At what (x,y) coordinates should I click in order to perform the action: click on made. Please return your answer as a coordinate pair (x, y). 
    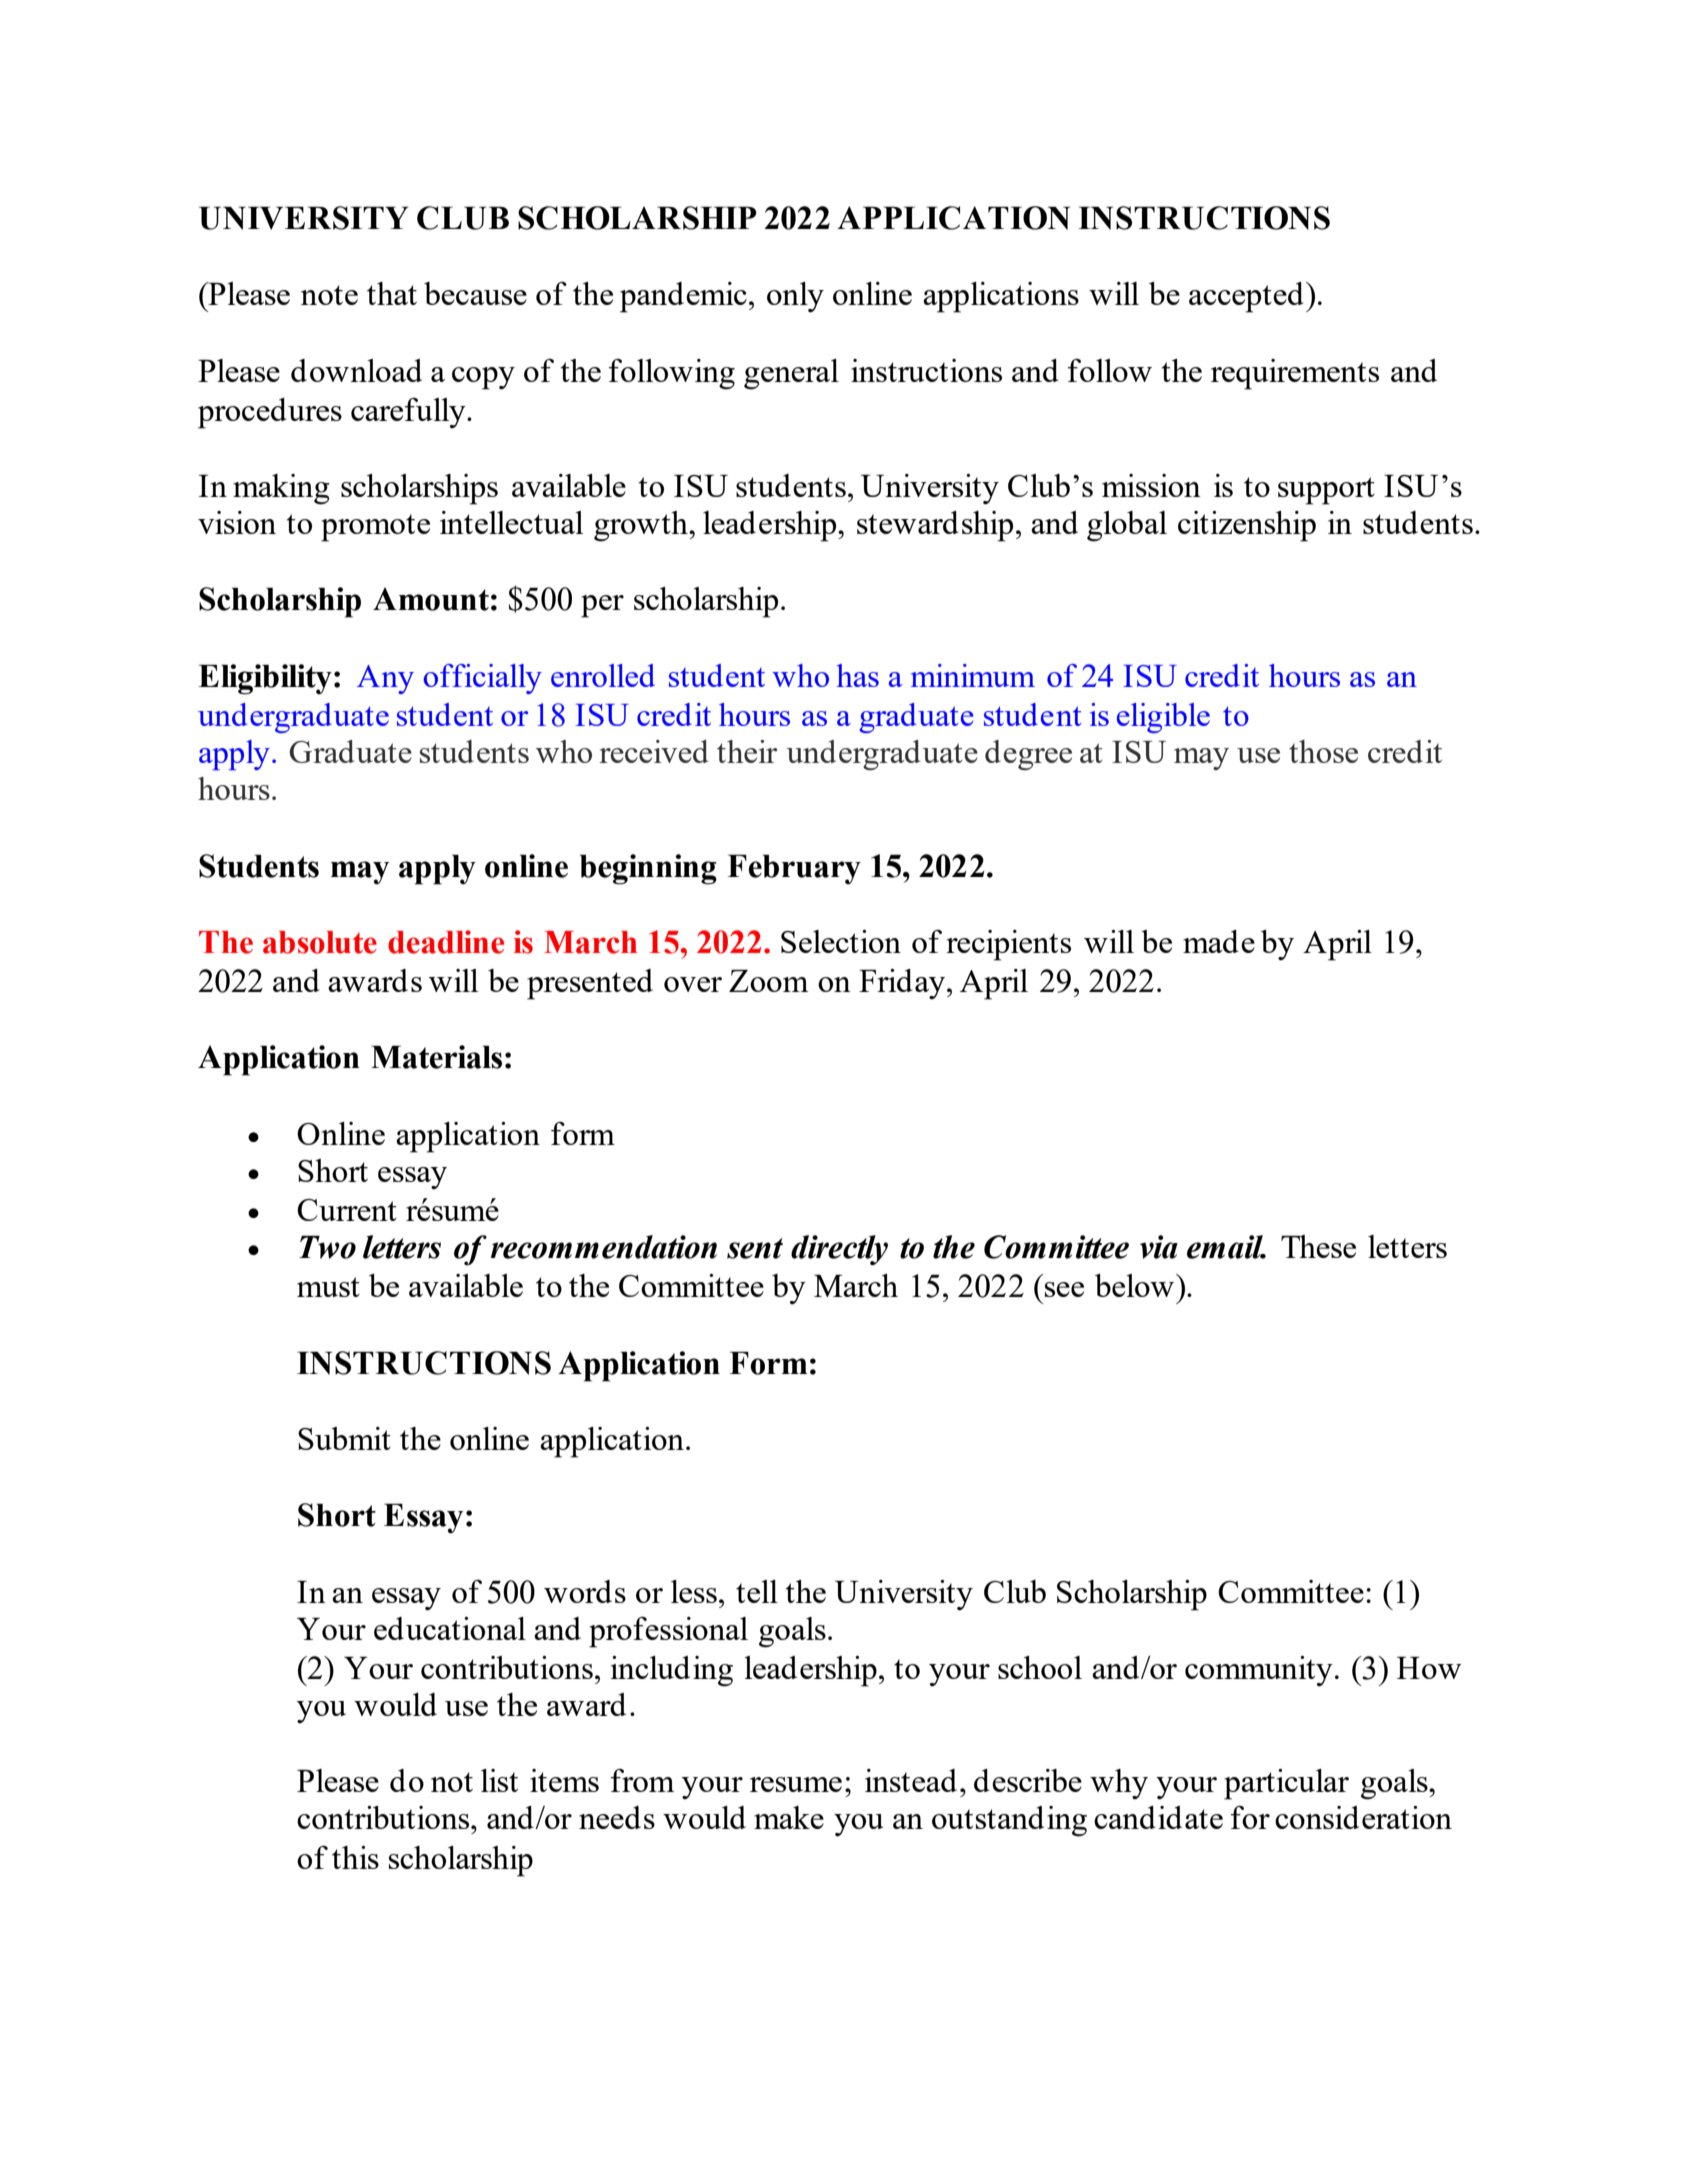
    Looking at the image, I should click on (1219, 941).
